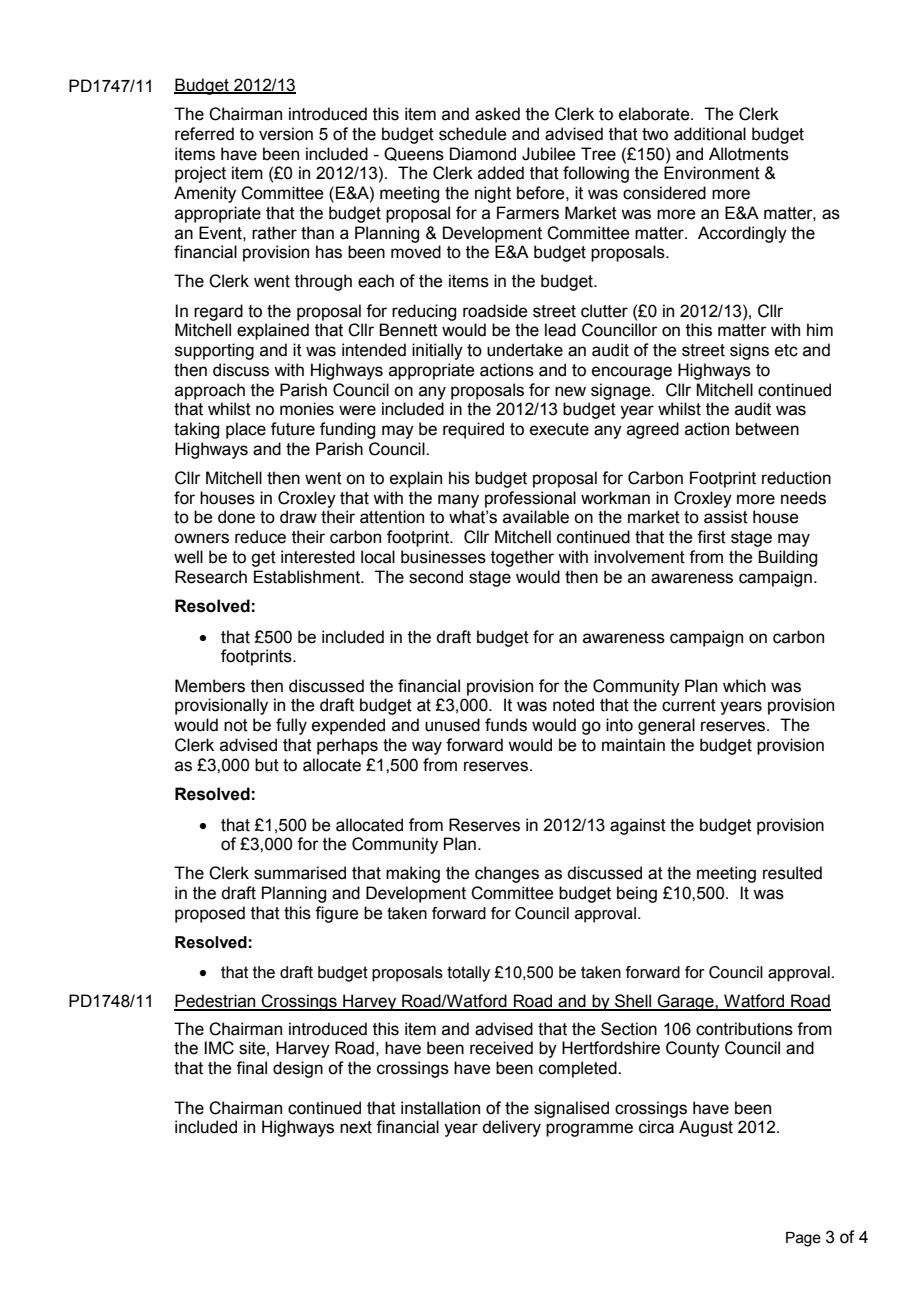 The height and width of the screenshot is (1308, 924). What do you see at coordinates (236, 517) in the screenshot?
I see `done` at bounding box center [236, 517].
